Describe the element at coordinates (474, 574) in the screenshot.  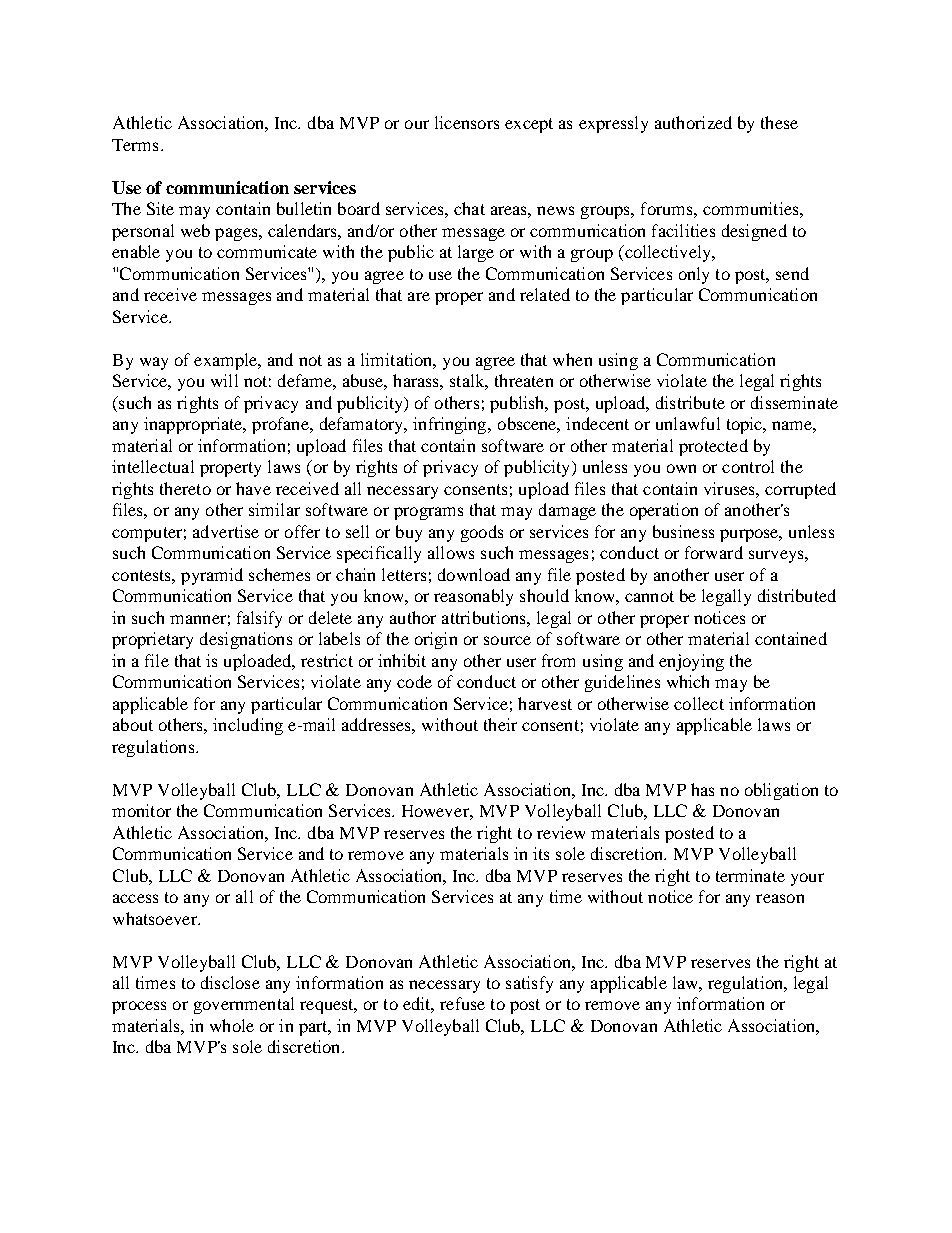
I see `download` at that location.
